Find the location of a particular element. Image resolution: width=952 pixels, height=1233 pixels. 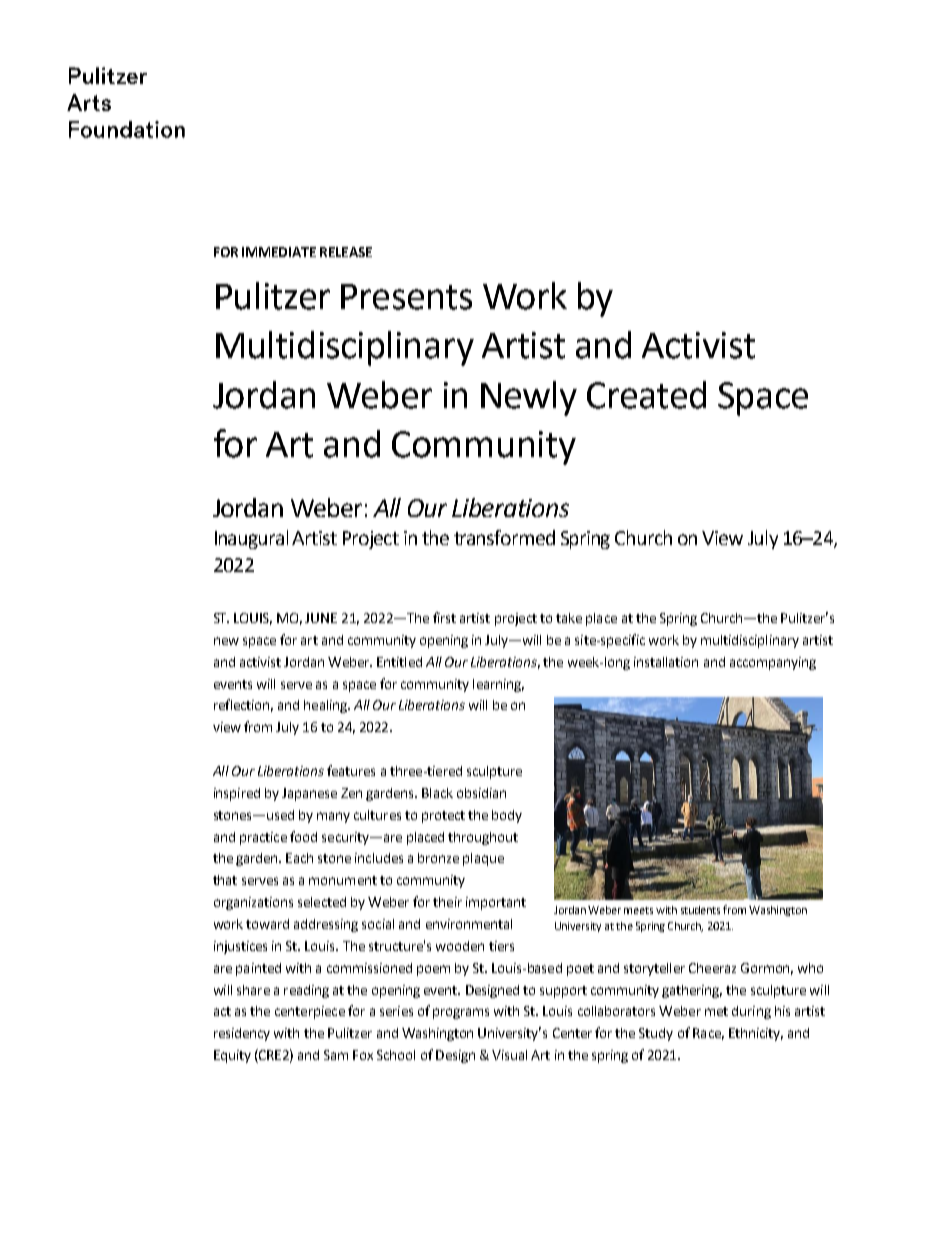

Presents is located at coordinates (406, 297).
